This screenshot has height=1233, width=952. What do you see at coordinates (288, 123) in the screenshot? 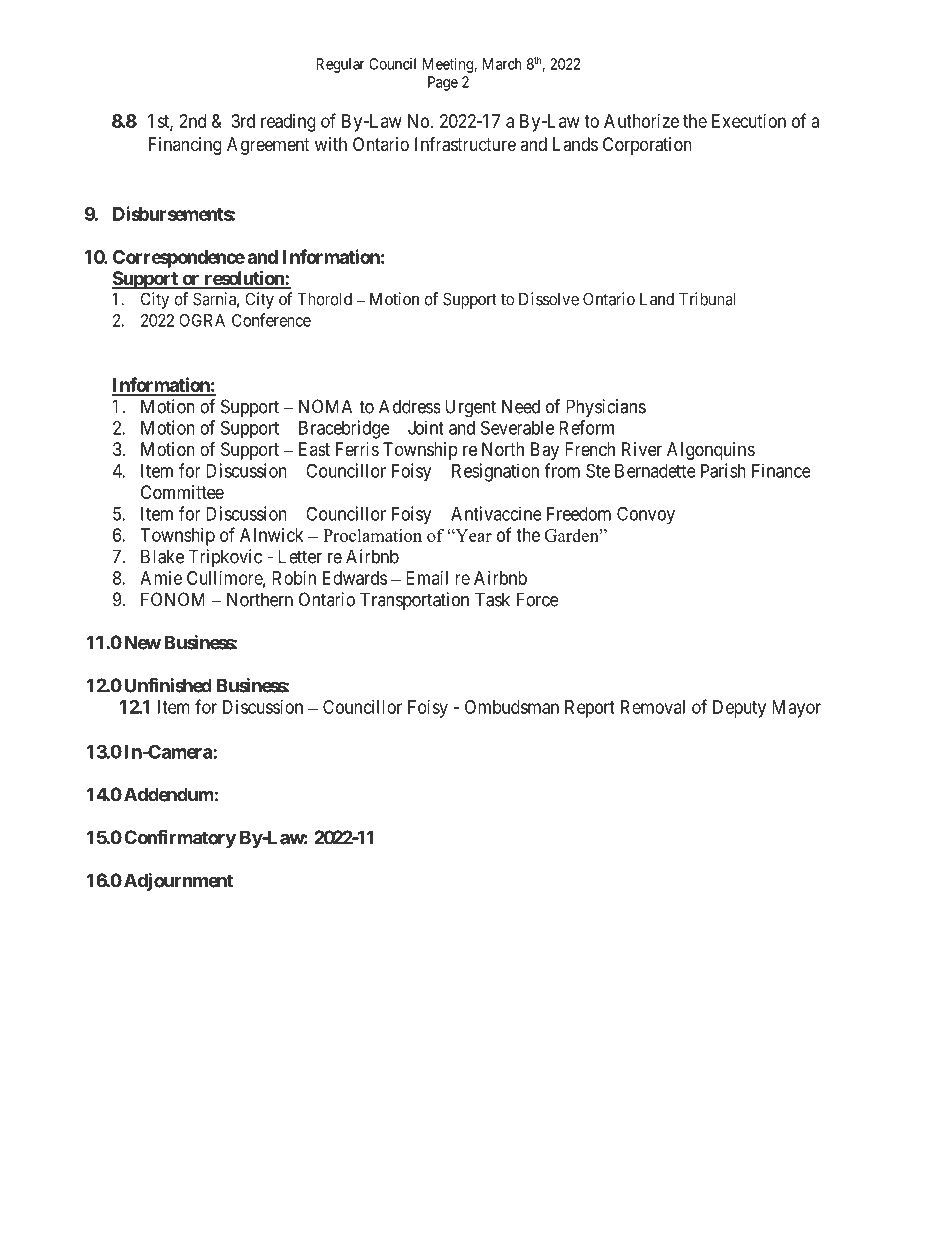
I see `reading` at bounding box center [288, 123].
